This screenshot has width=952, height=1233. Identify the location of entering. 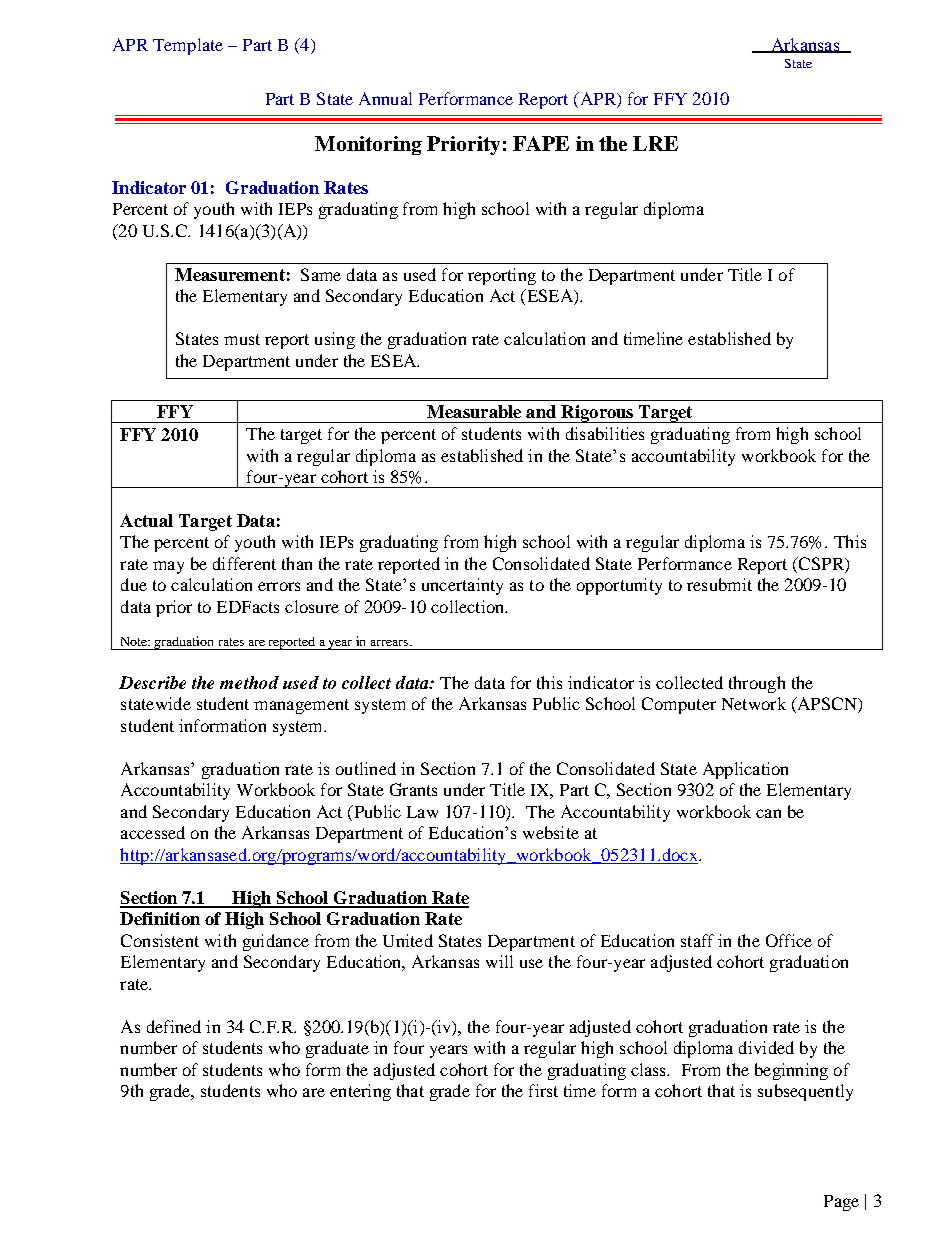
(360, 1092).
